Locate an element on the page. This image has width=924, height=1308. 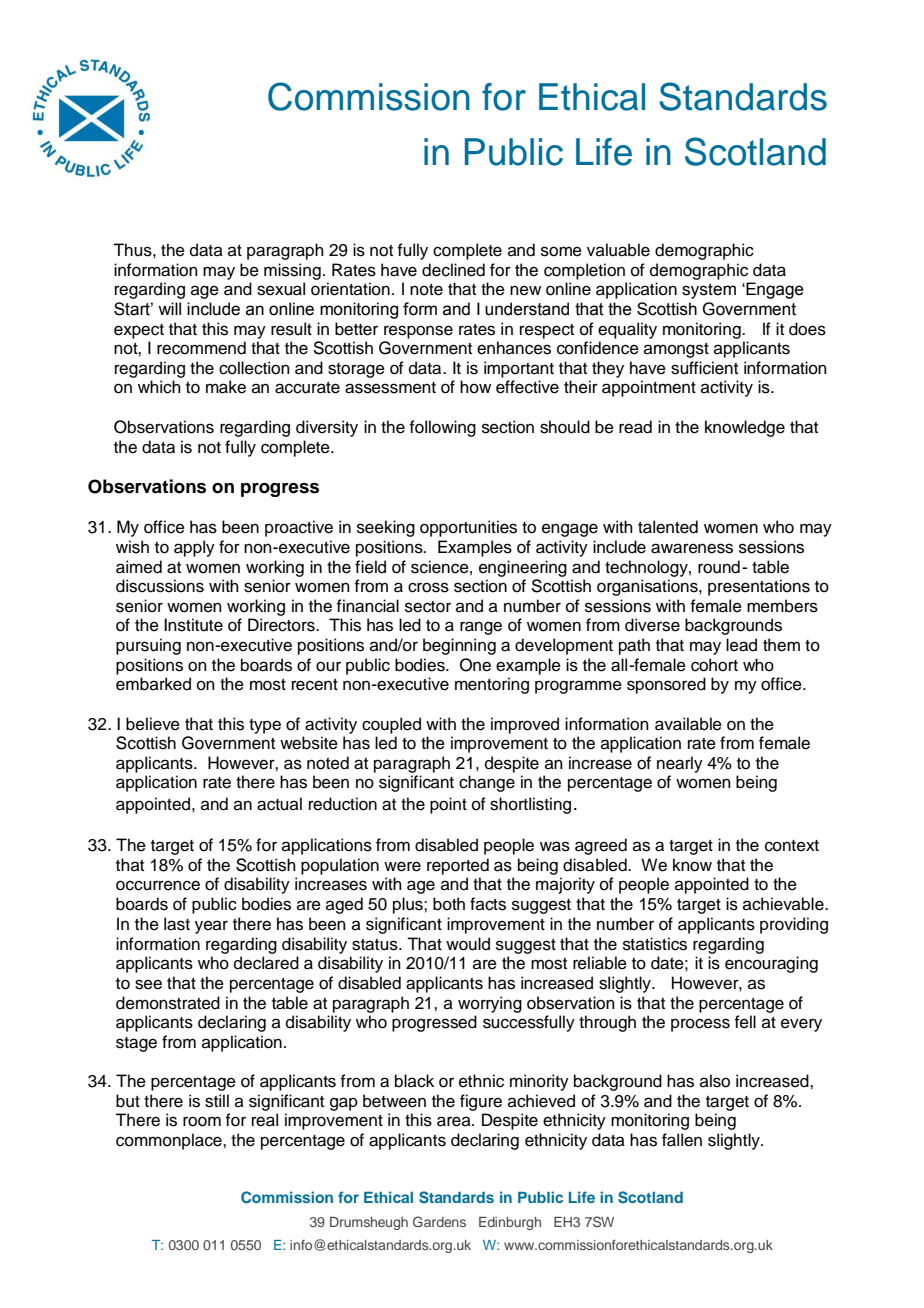
would is located at coordinates (468, 944).
